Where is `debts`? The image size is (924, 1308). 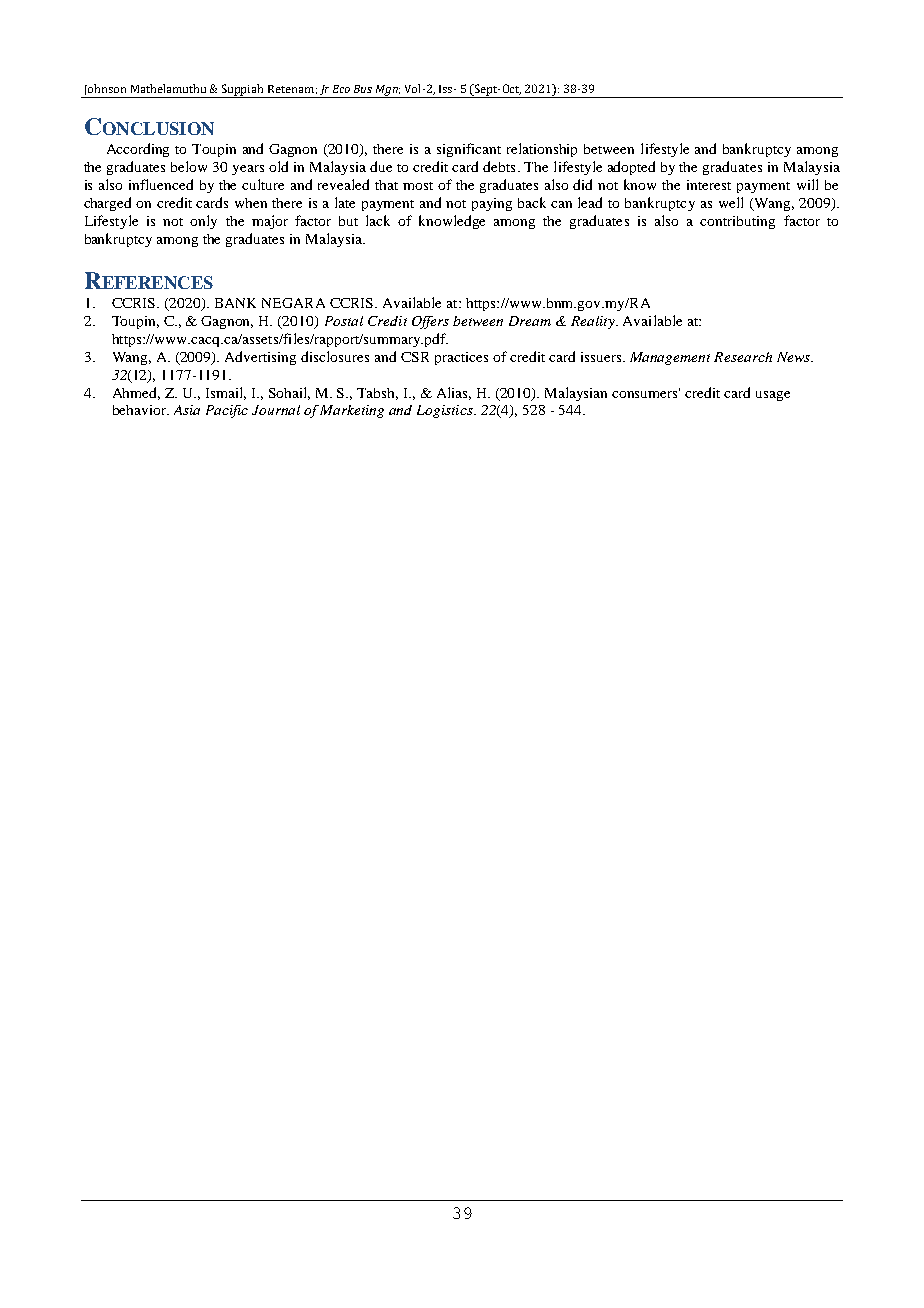 debts is located at coordinates (499, 166).
